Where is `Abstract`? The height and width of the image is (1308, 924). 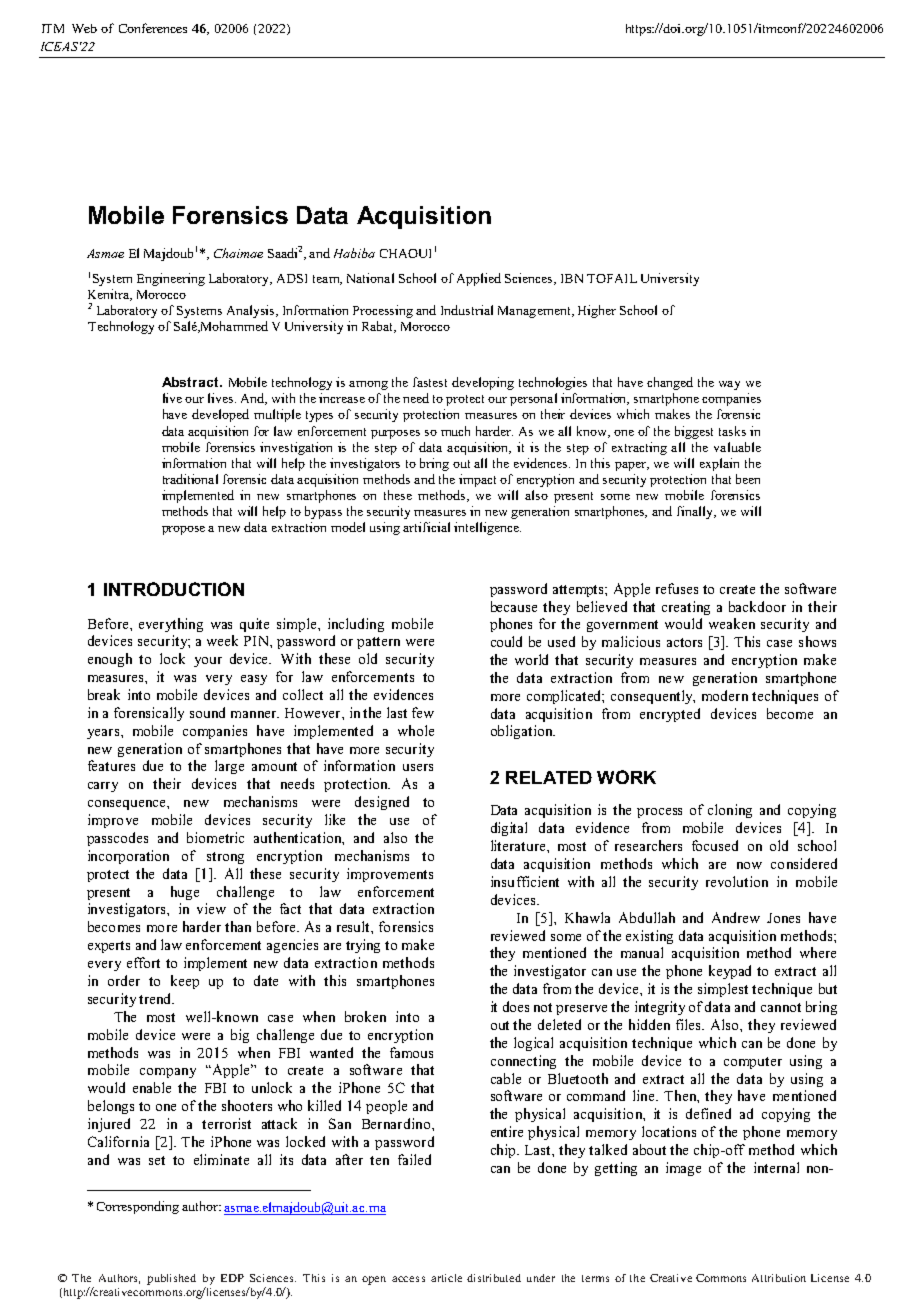
Abstract is located at coordinates (191, 382).
